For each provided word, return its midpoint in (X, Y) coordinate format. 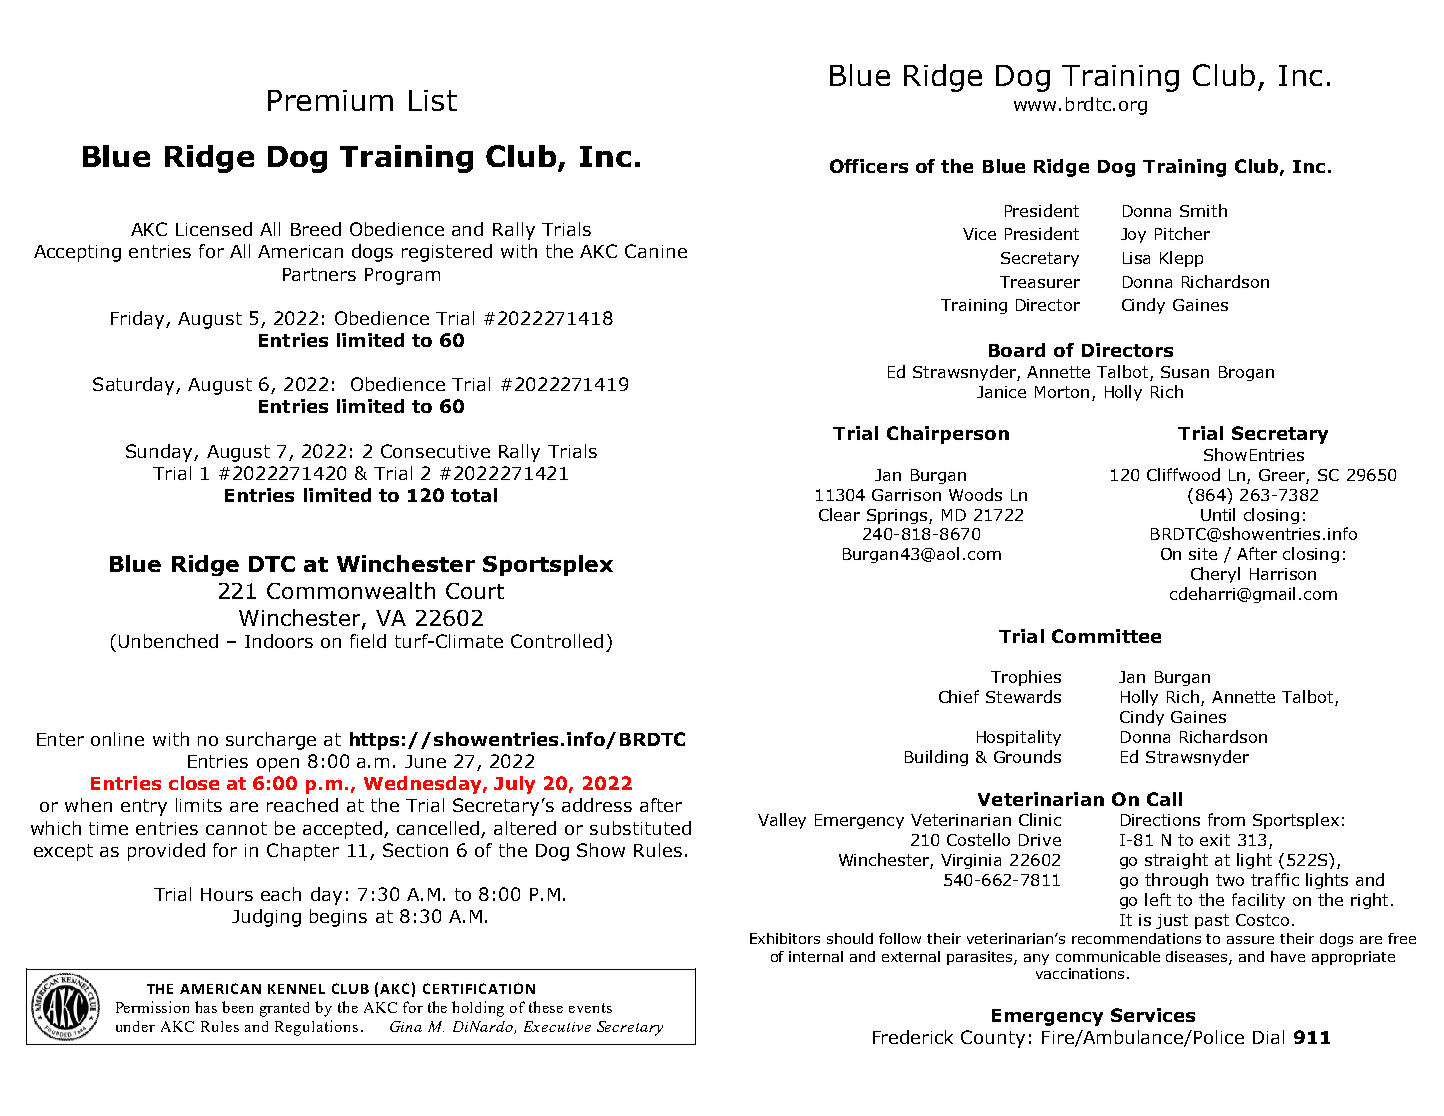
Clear (839, 514)
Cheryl (1215, 575)
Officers (869, 166)
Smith (1203, 210)
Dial (1268, 1037)
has (206, 1007)
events (590, 1008)
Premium (330, 100)
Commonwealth (351, 590)
